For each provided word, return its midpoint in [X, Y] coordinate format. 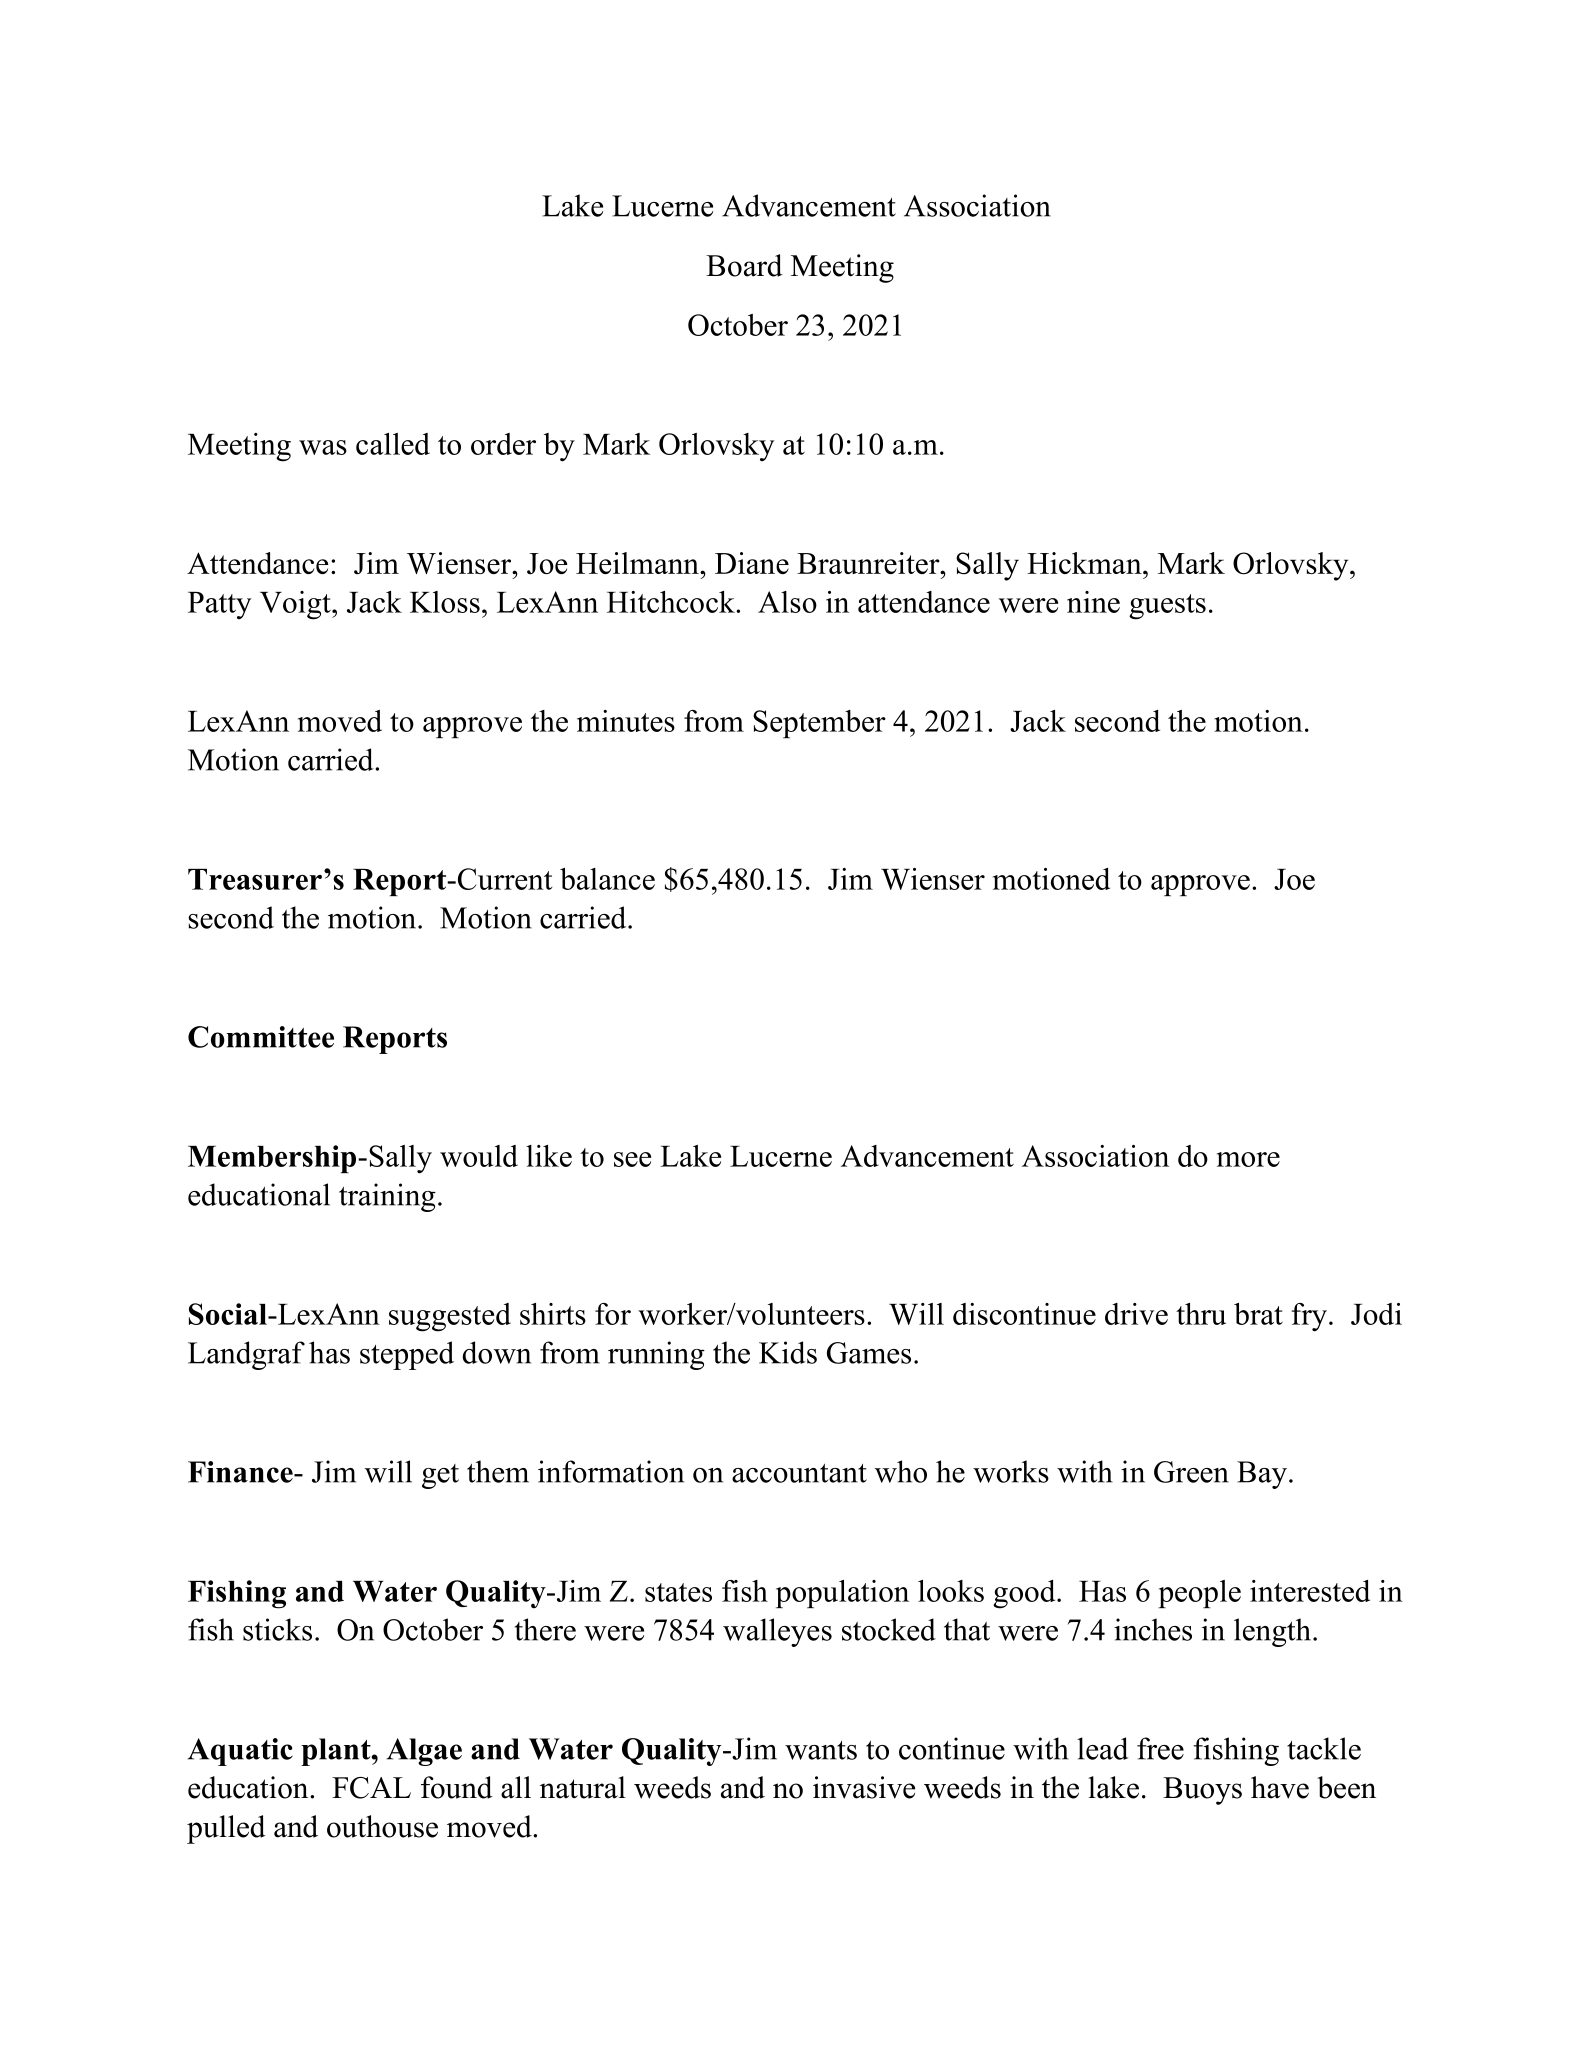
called [393, 444]
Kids [788, 1352]
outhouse [382, 1826]
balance [607, 879]
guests [1167, 607]
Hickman [1085, 563]
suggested [450, 1317]
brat [1258, 1314]
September [819, 724]
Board [744, 265]
